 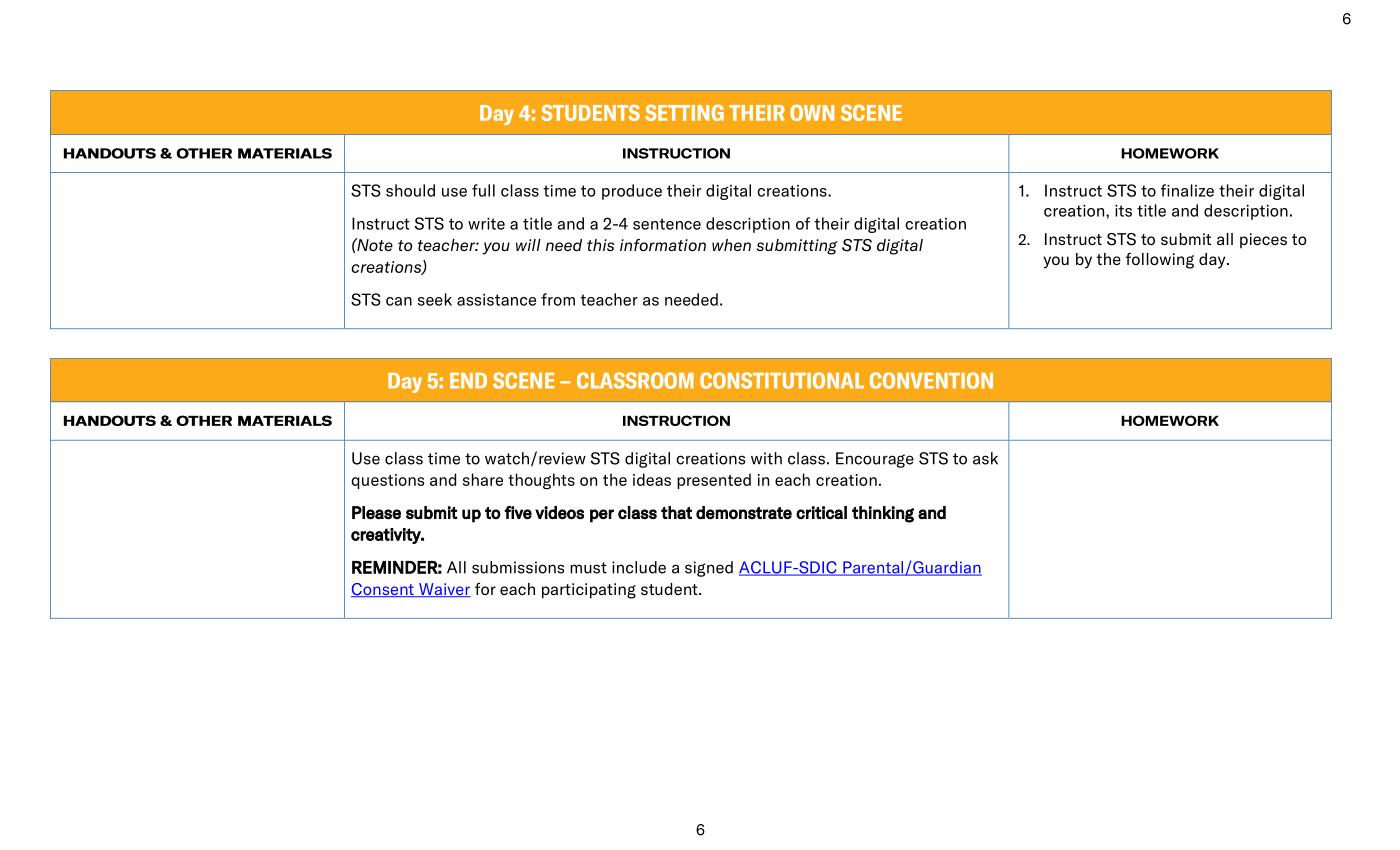 I want to click on when, so click(x=731, y=245).
